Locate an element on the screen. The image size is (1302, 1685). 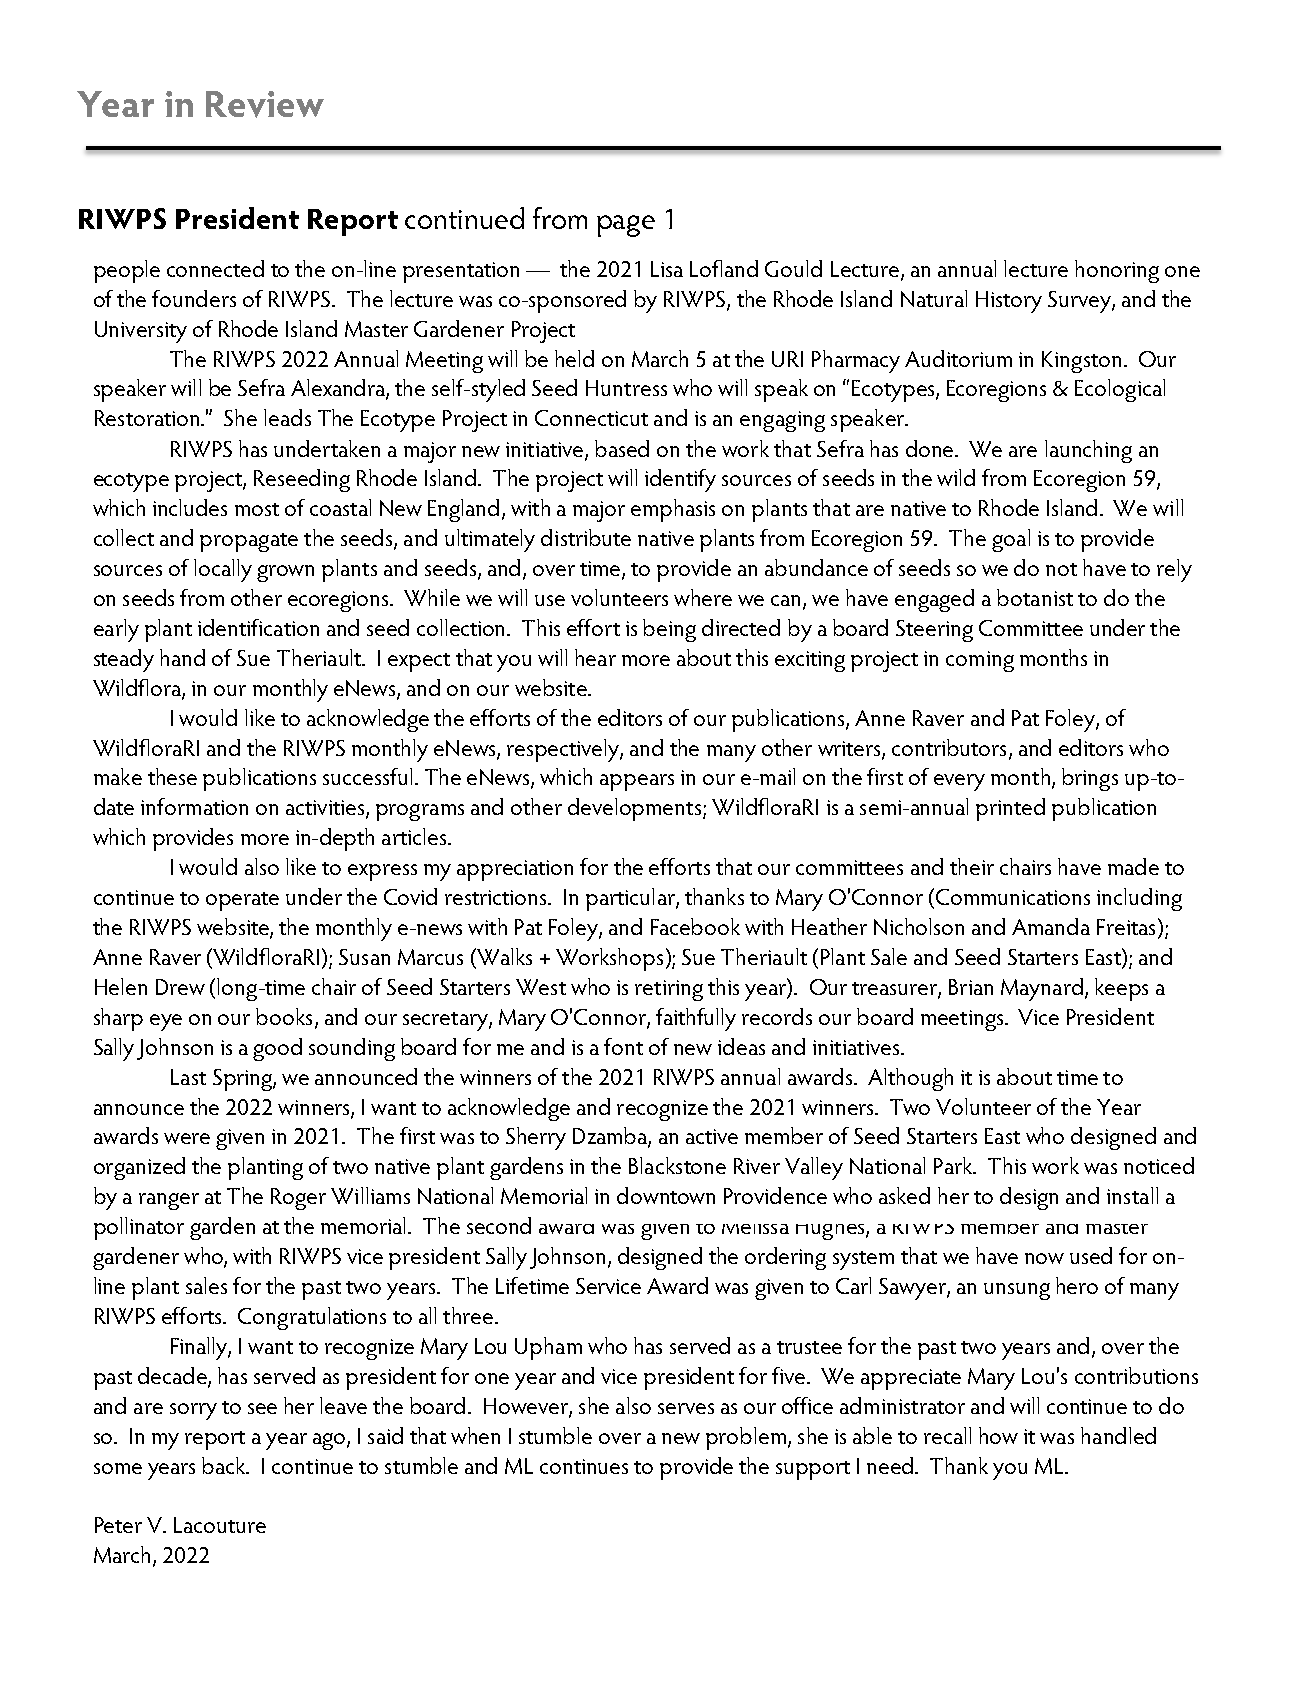
Review is located at coordinates (265, 104).
